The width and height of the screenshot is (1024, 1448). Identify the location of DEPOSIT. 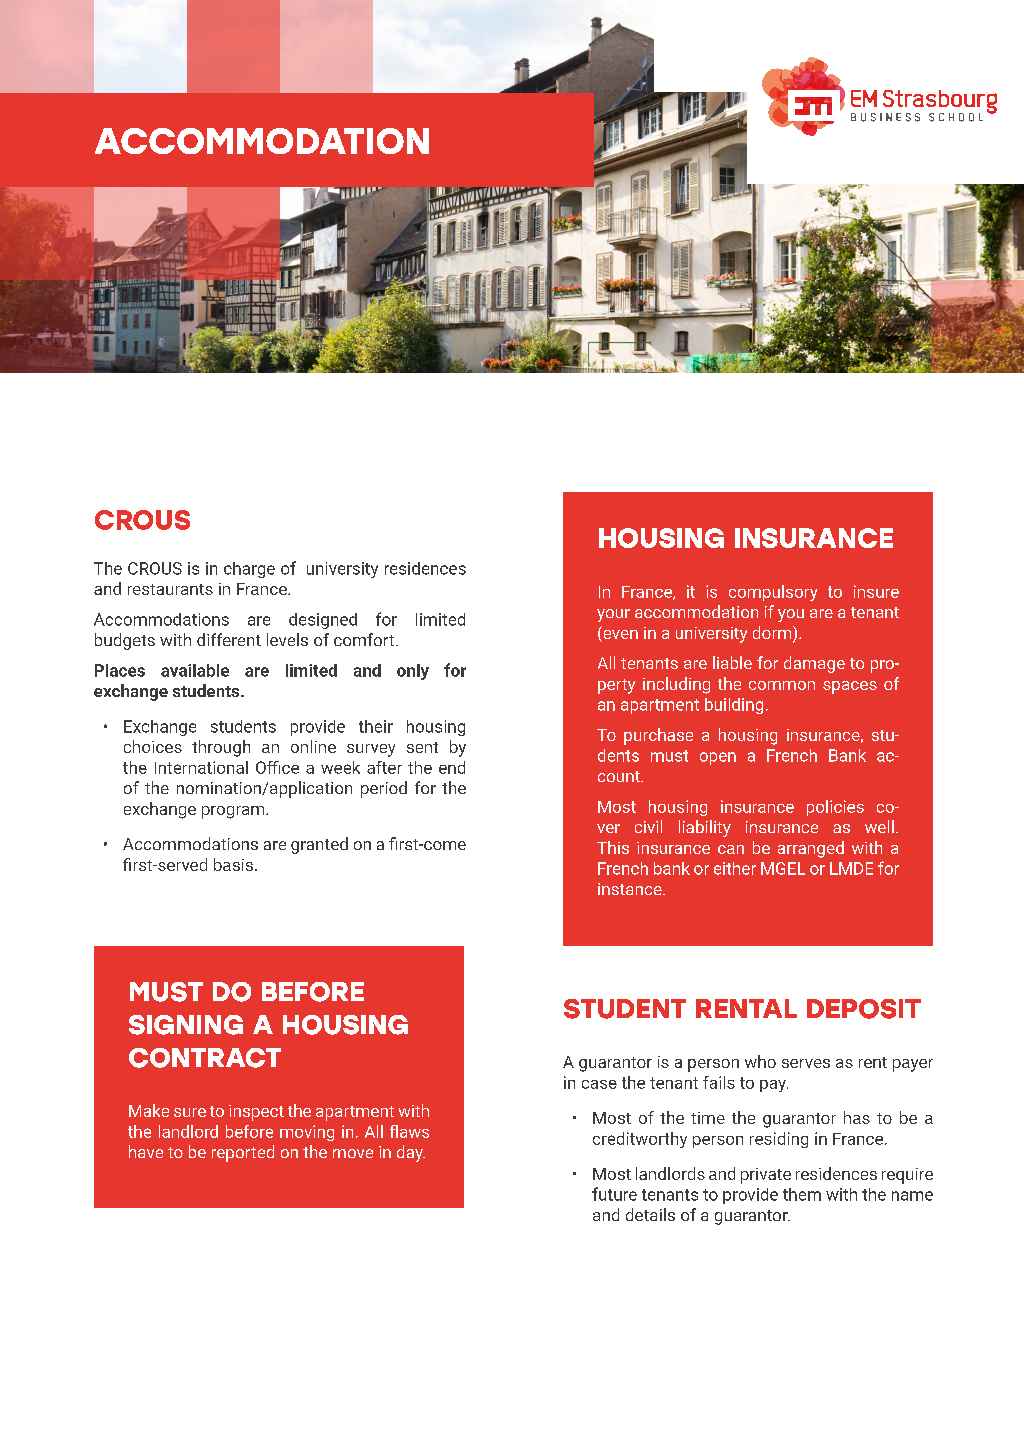
(864, 1009).
